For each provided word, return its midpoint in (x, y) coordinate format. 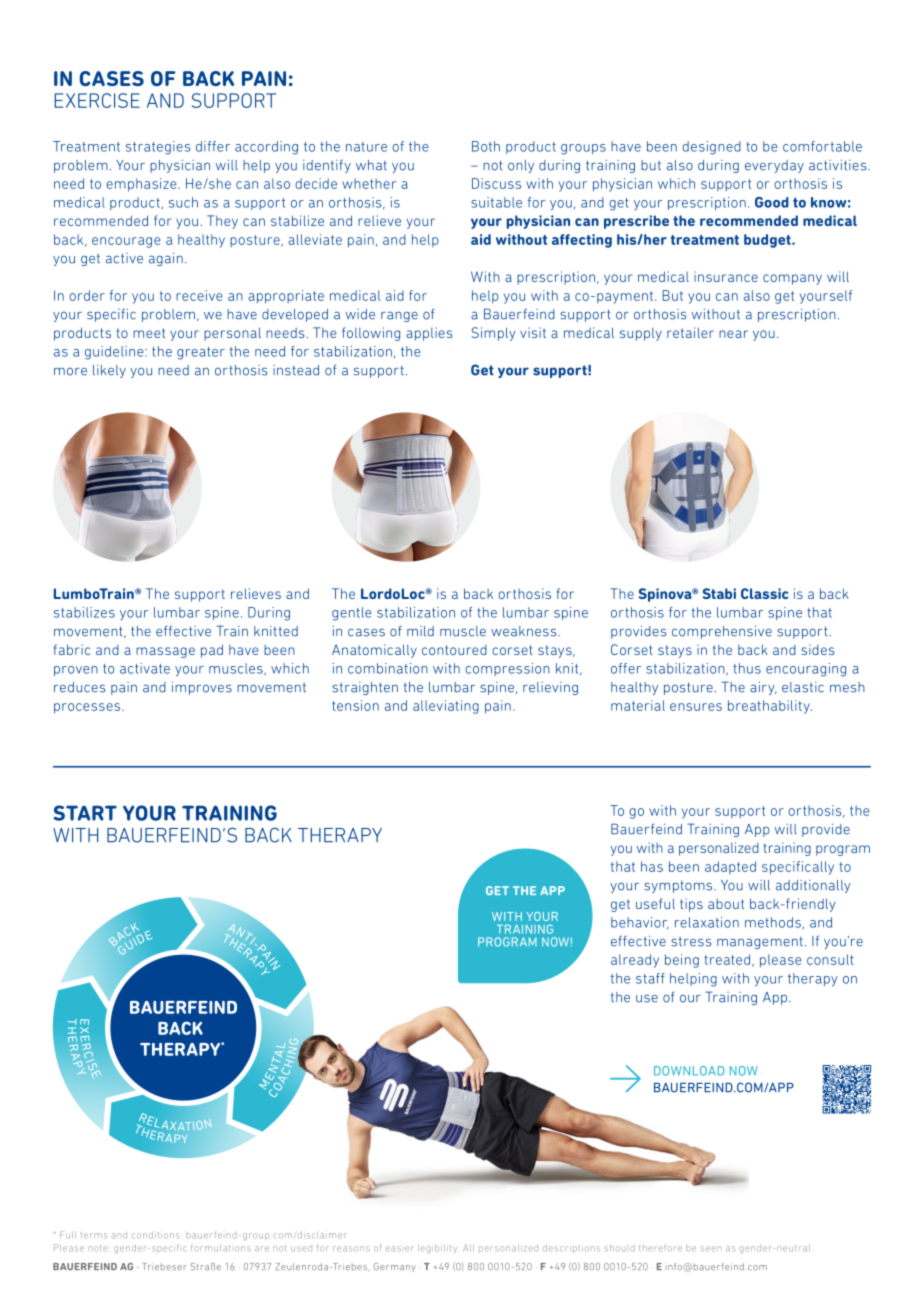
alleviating (446, 707)
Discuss (496, 183)
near (733, 334)
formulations (221, 1248)
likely (109, 371)
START (85, 813)
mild (420, 631)
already (635, 961)
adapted (730, 867)
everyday (774, 166)
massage (165, 652)
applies (429, 334)
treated (728, 960)
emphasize (142, 185)
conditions (155, 1235)
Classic (764, 593)
